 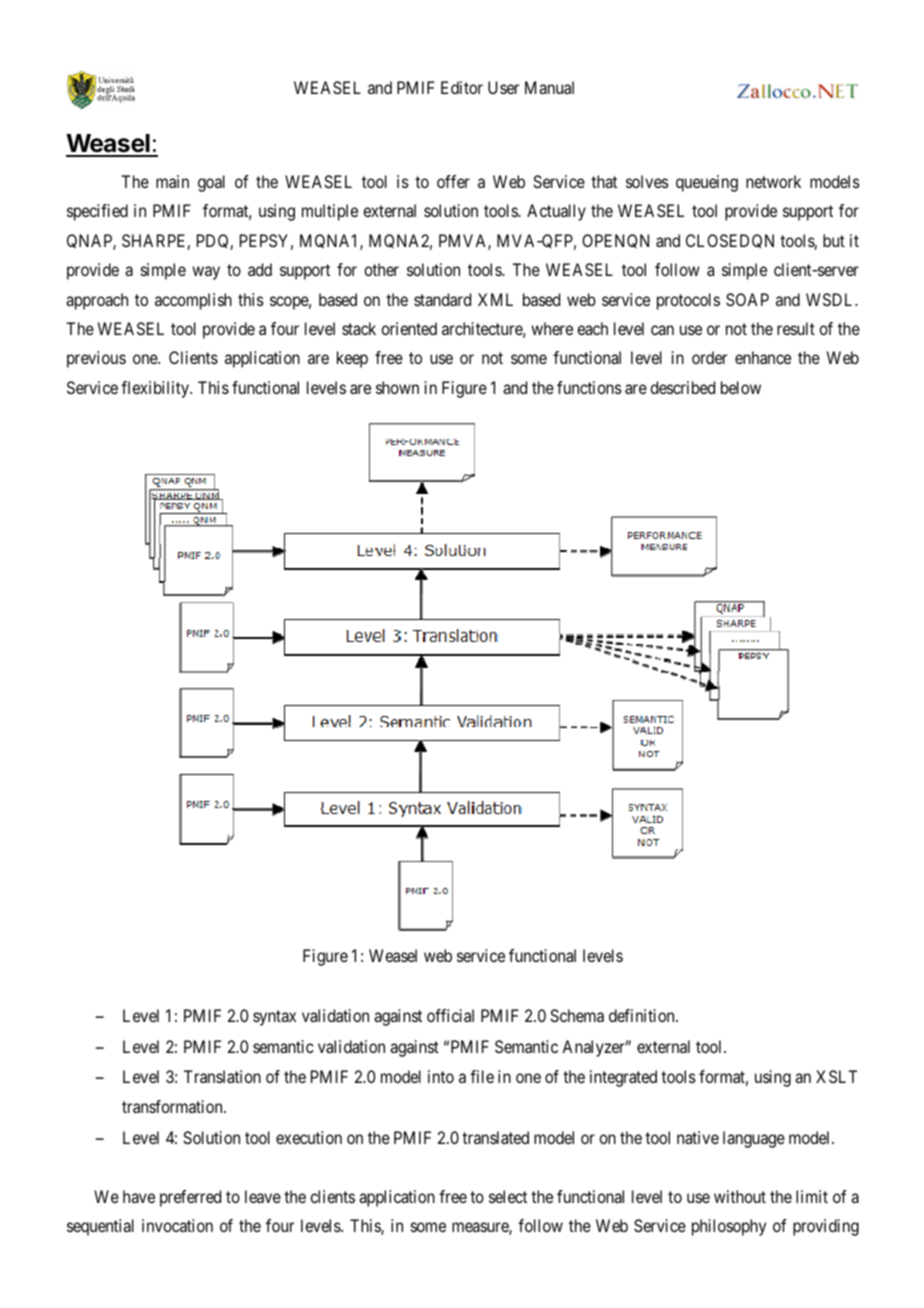 What do you see at coordinates (589, 387) in the screenshot?
I see `functions` at bounding box center [589, 387].
